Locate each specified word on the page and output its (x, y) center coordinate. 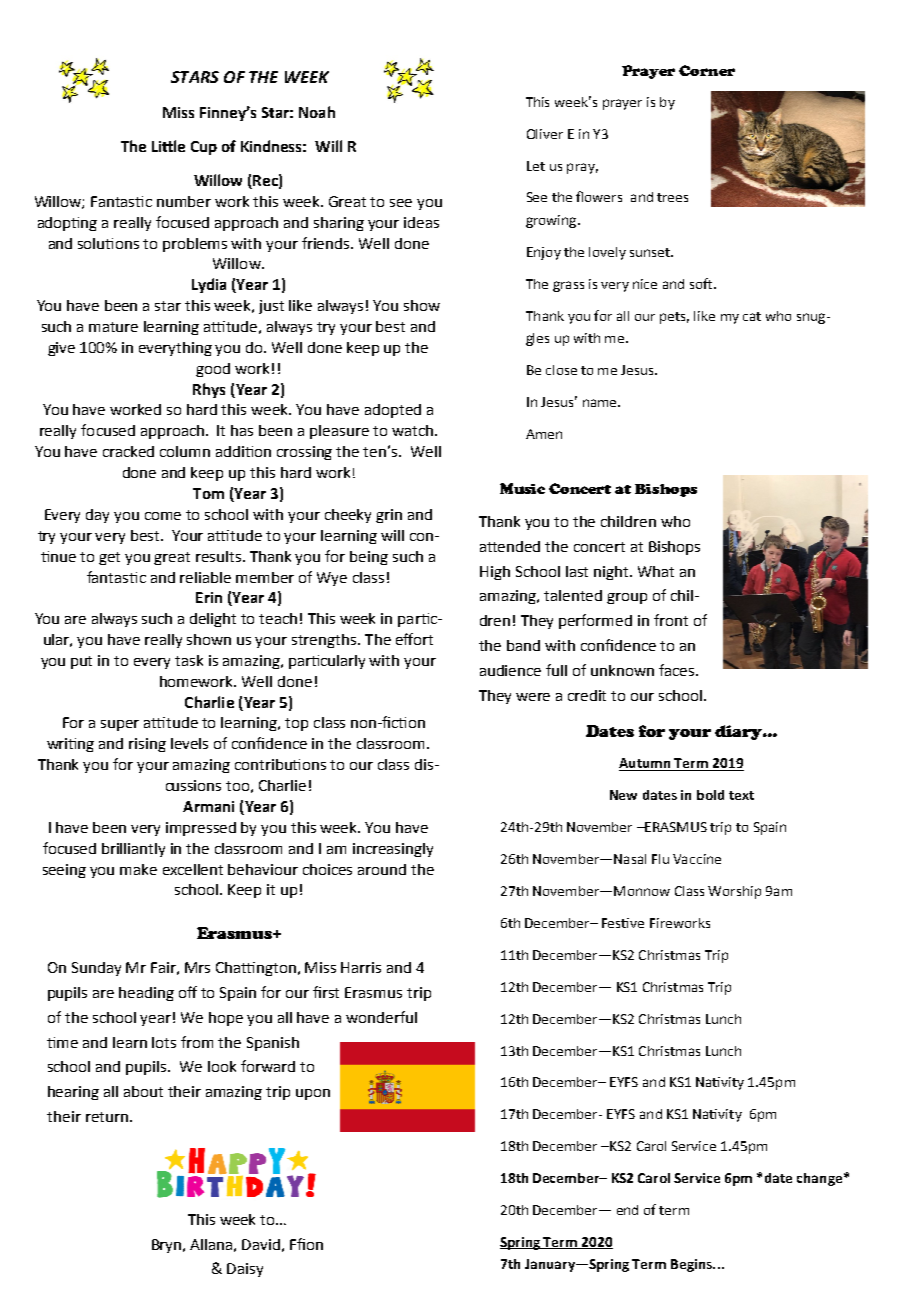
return (107, 1117)
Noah (317, 112)
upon (313, 1094)
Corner (707, 70)
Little (168, 146)
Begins (692, 1265)
